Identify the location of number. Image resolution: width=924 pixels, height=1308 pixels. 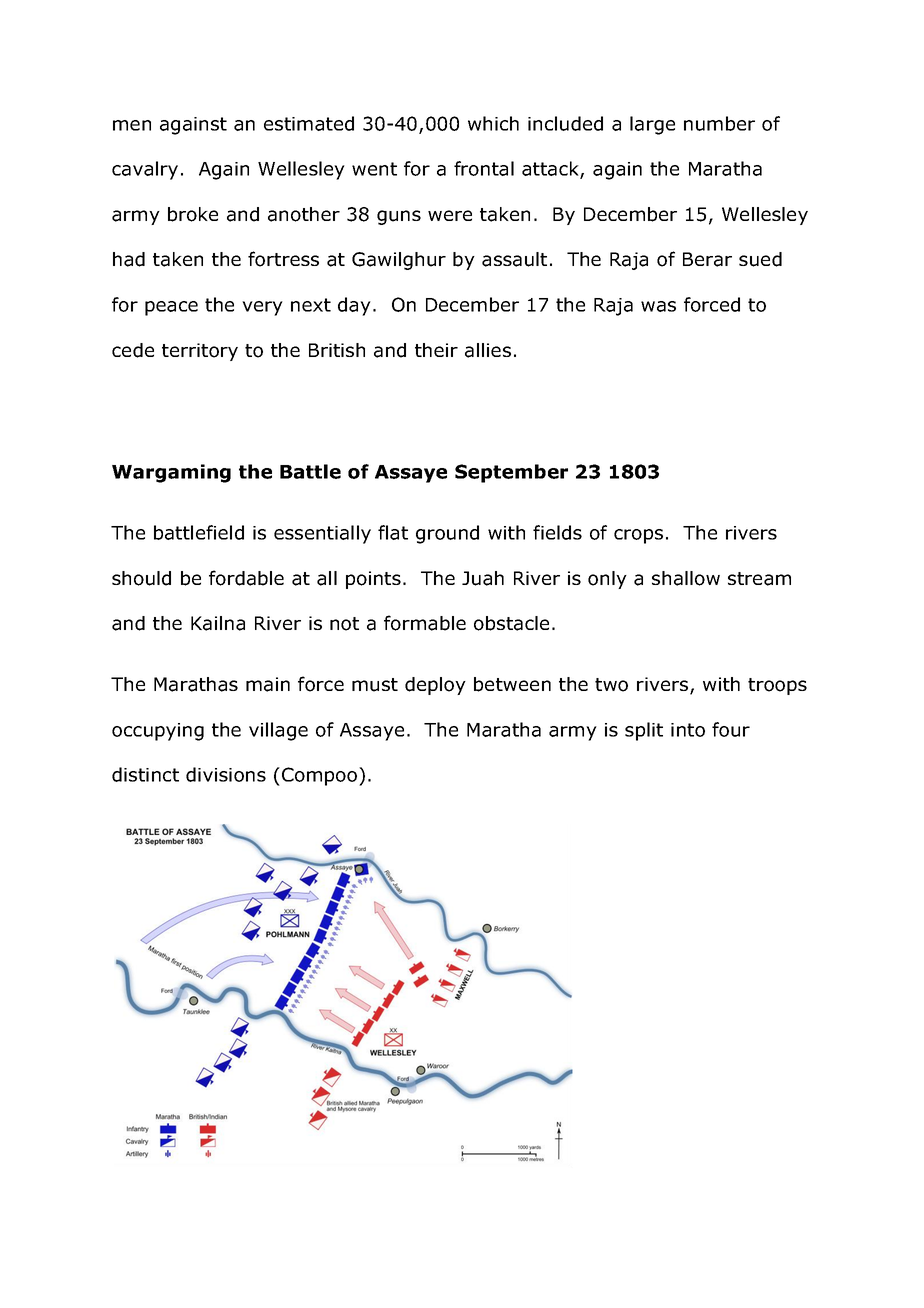
(719, 123).
